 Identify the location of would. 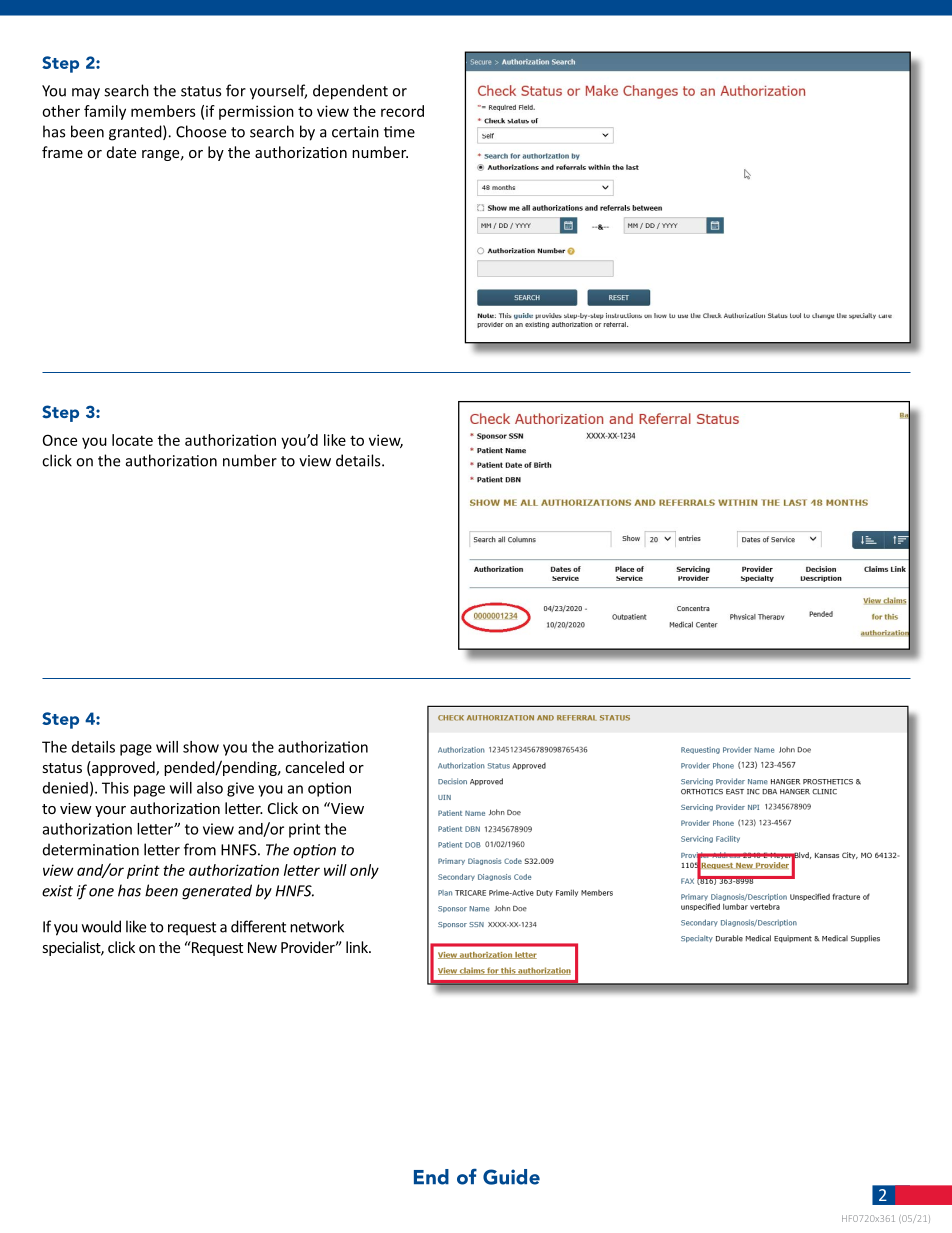
(101, 926).
